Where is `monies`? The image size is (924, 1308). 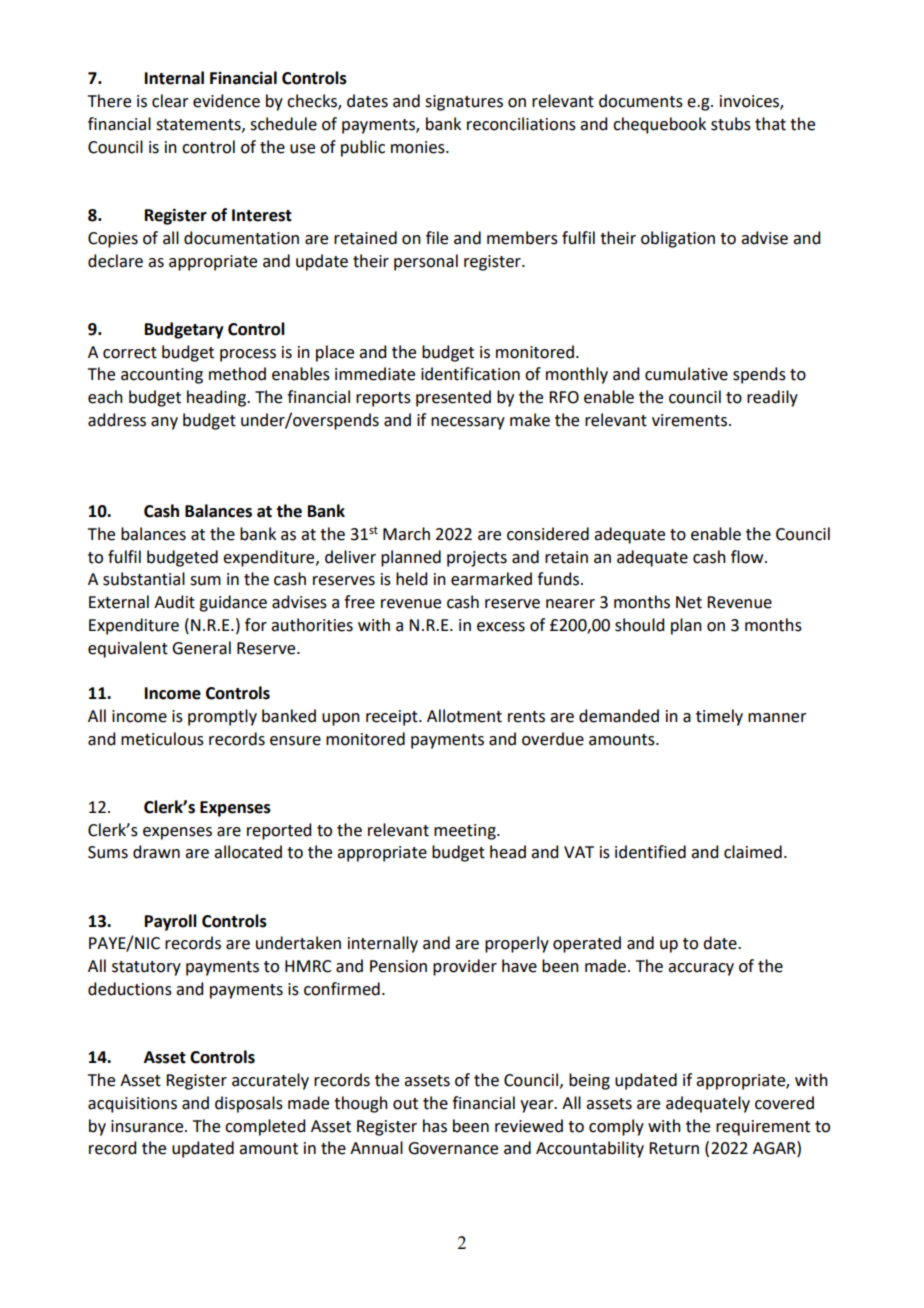
monies is located at coordinates (419, 147).
